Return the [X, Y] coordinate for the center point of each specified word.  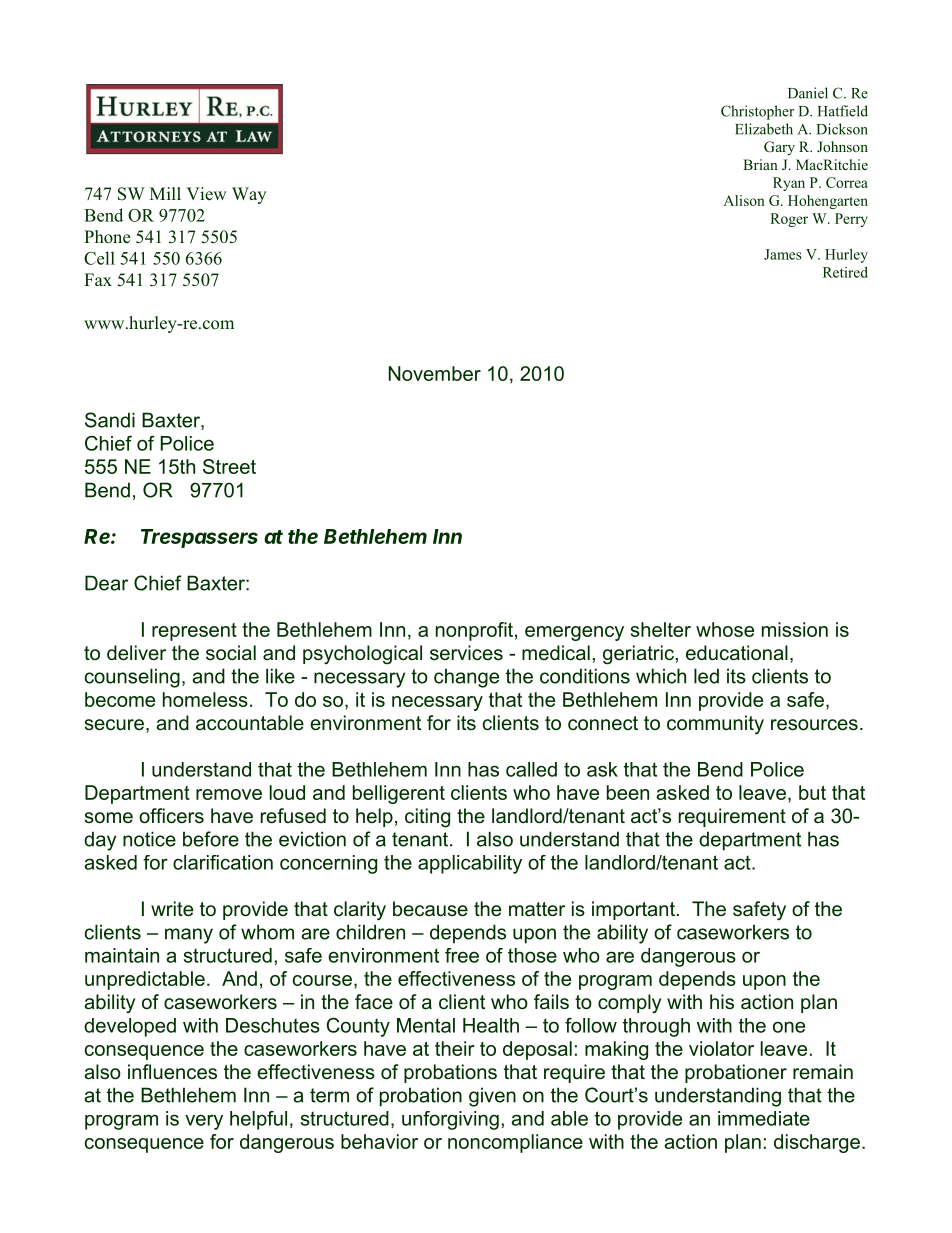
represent [194, 632]
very [204, 1122]
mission [795, 629]
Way [249, 195]
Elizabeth [764, 129]
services [466, 653]
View [206, 194]
